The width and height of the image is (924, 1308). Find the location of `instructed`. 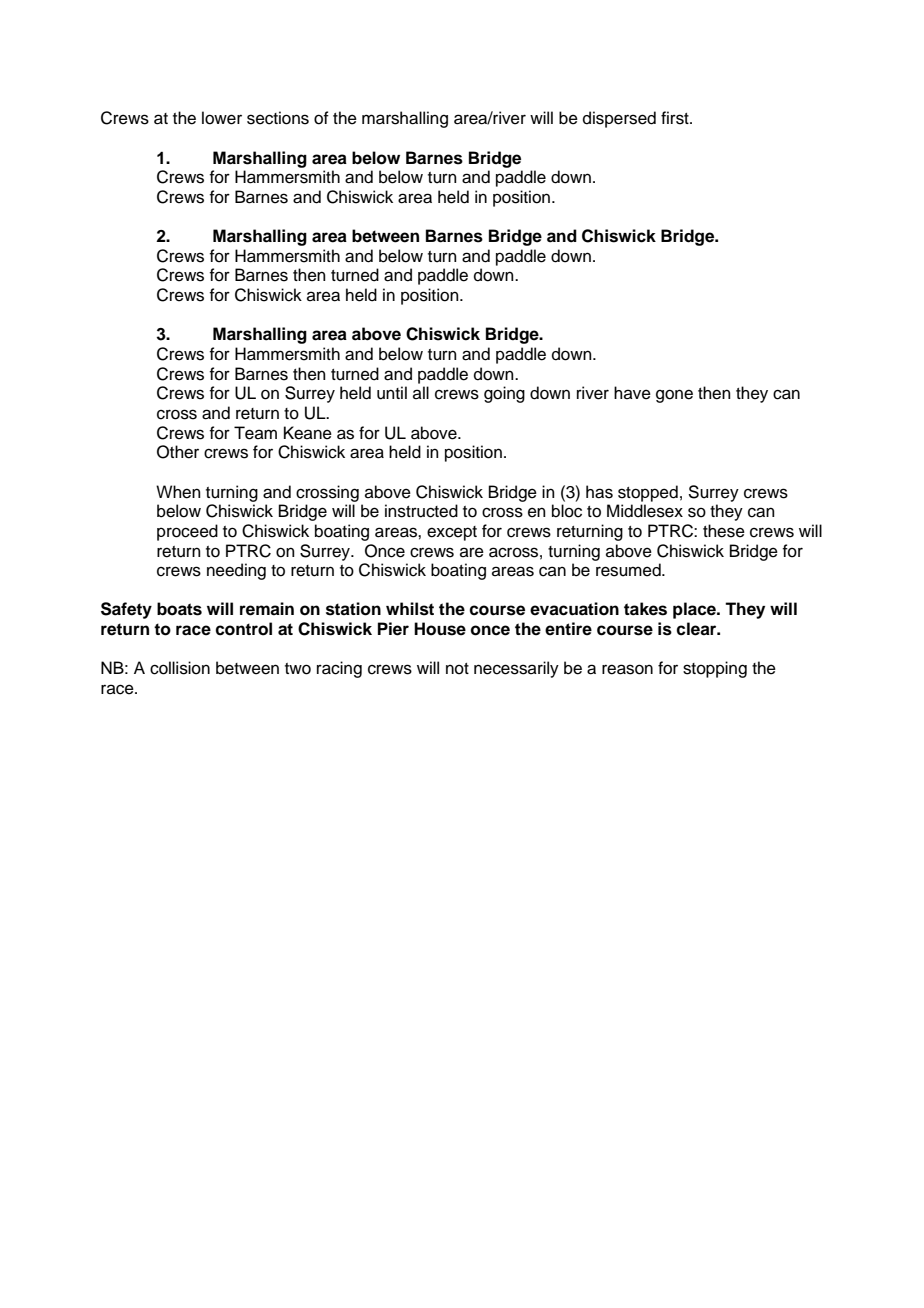

instructed is located at coordinates (421, 511).
